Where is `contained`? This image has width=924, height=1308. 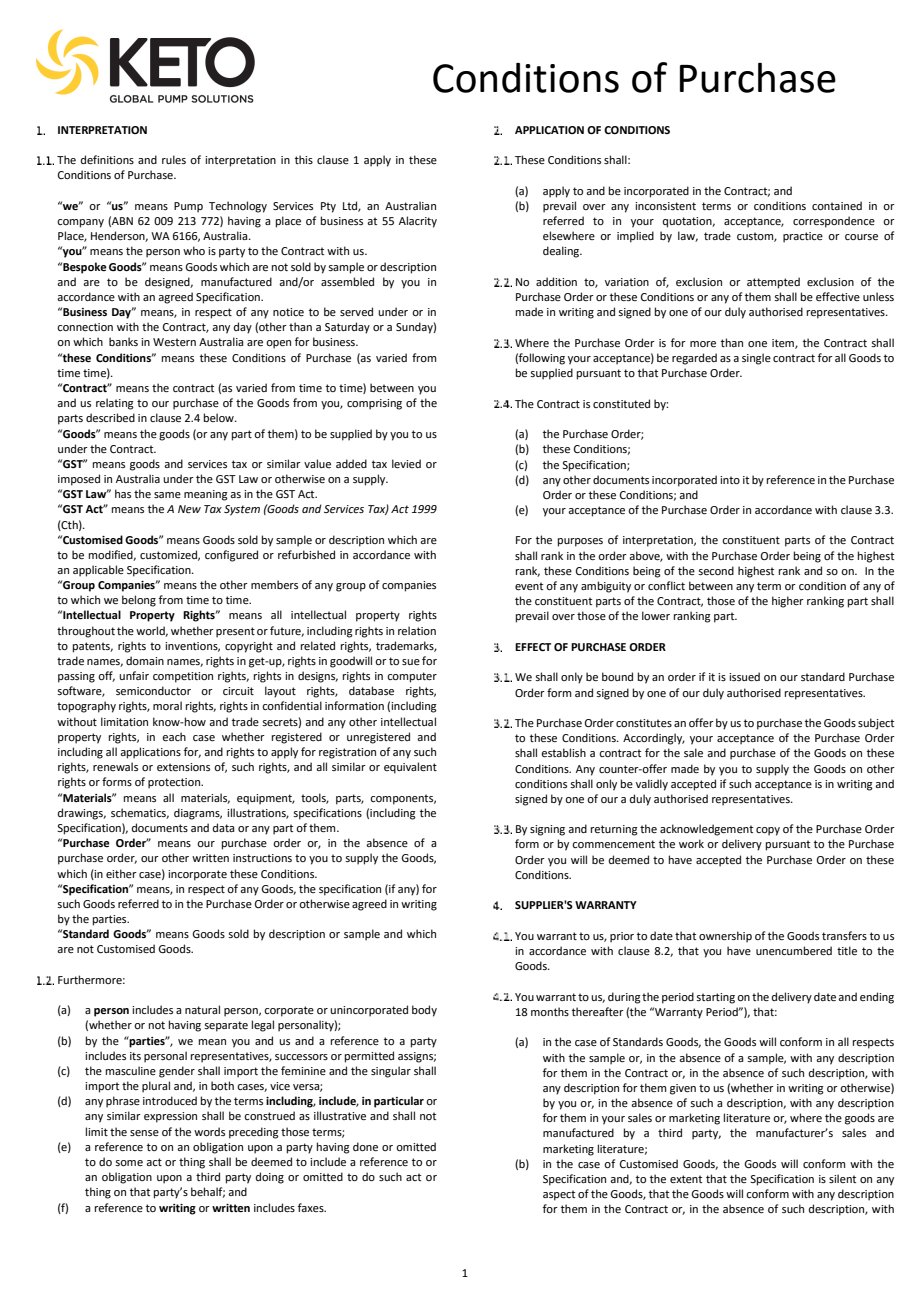
contained is located at coordinates (837, 205).
